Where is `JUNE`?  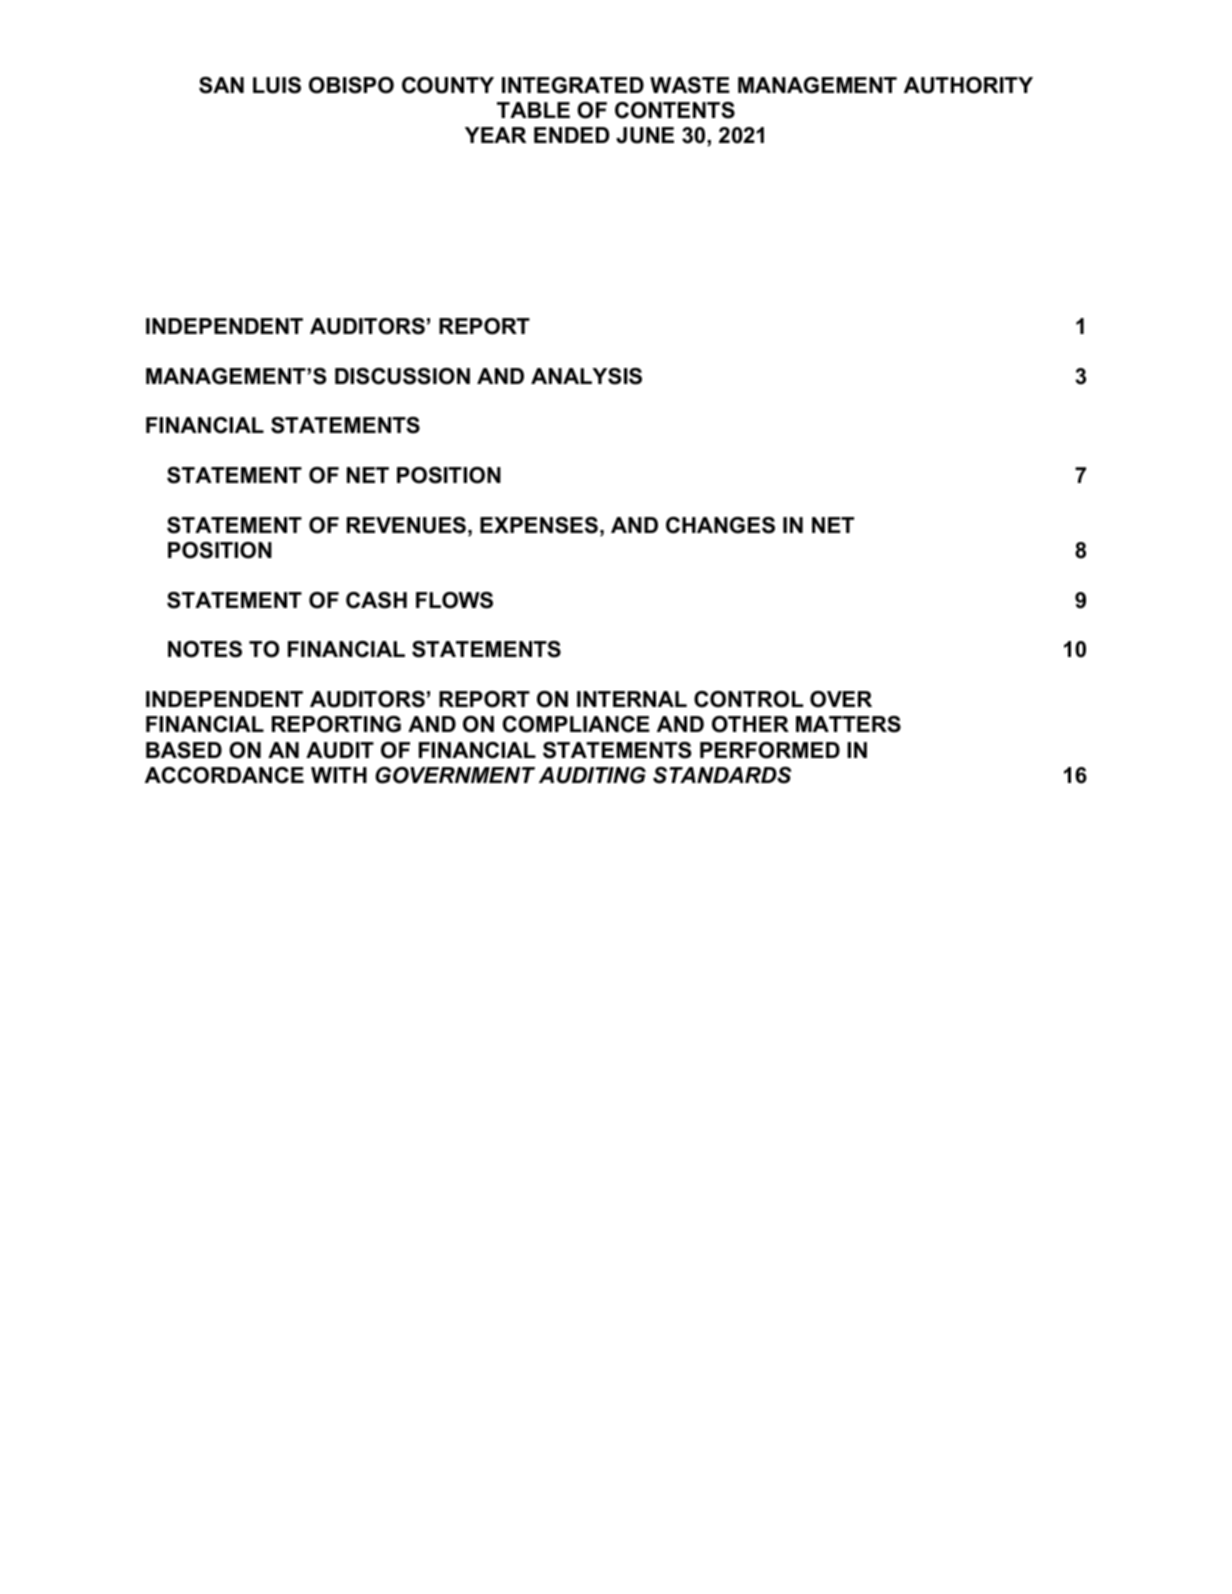
JUNE is located at coordinates (645, 135).
